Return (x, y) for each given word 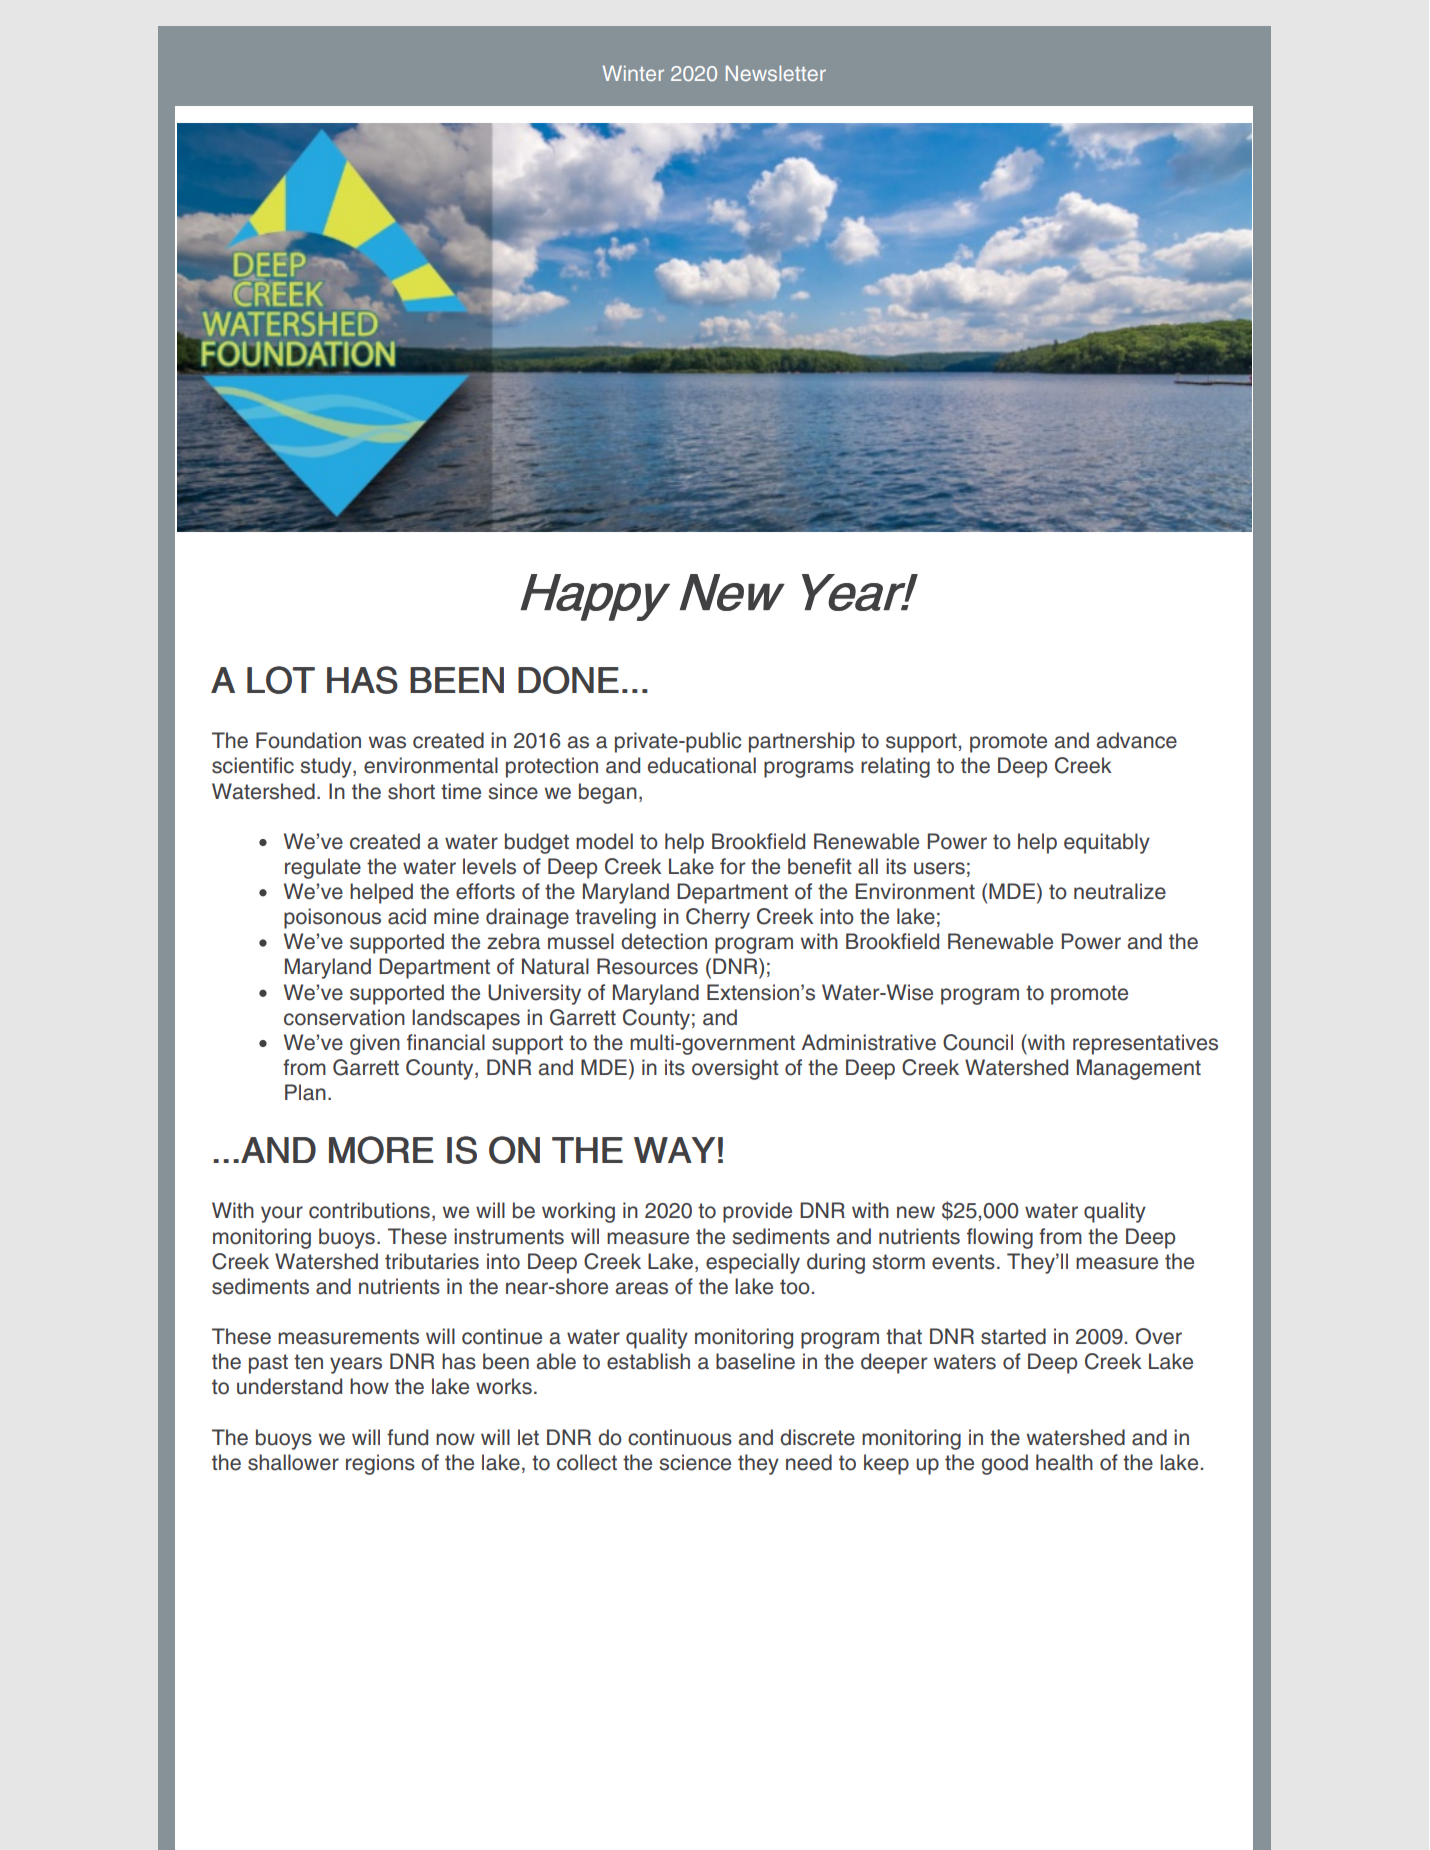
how (369, 1386)
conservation (344, 1017)
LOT (281, 680)
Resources (647, 966)
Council (978, 1042)
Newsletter (776, 73)
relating (895, 767)
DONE (568, 680)
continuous (680, 1437)
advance (1137, 740)
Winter (633, 73)
